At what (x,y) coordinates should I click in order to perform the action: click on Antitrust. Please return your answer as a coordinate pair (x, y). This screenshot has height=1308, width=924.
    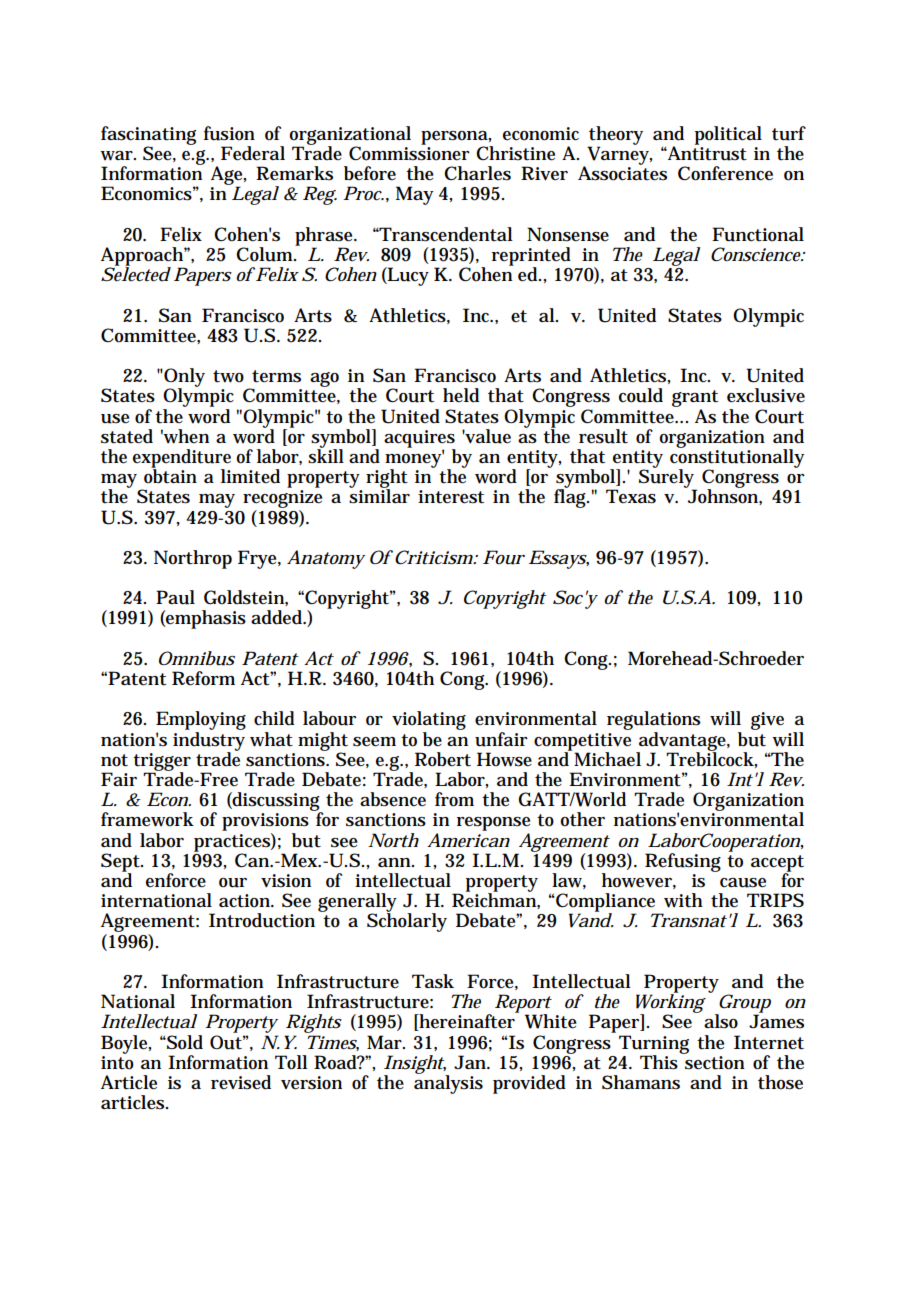
    Looking at the image, I should click on (706, 152).
